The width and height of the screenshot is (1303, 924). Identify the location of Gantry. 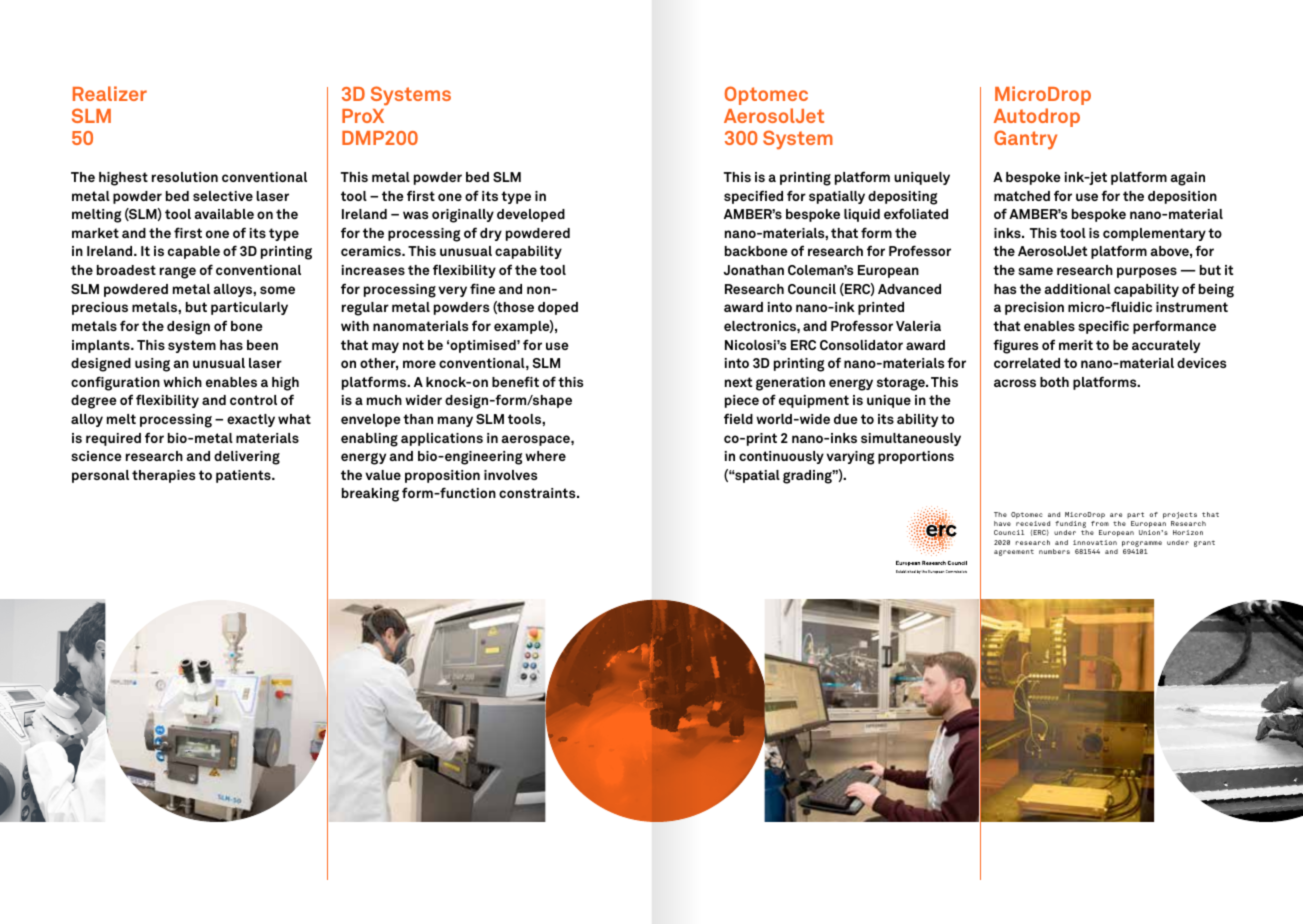
(1025, 140).
